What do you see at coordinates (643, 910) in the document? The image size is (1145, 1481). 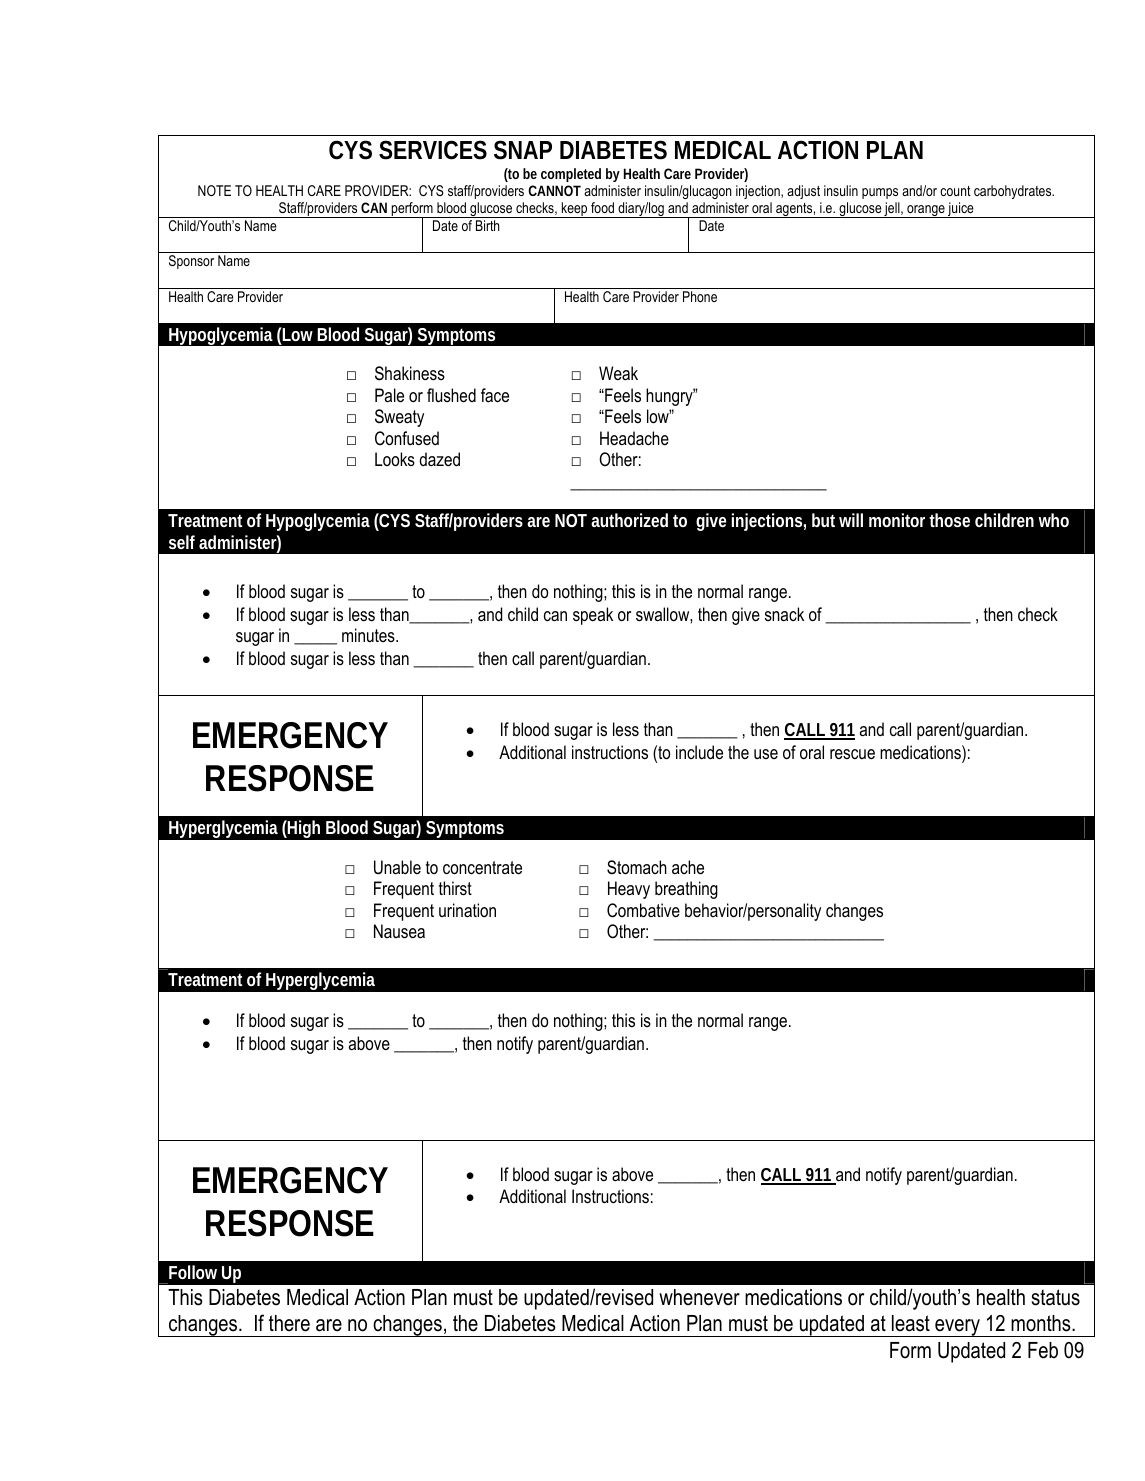 I see `Combative` at bounding box center [643, 910].
